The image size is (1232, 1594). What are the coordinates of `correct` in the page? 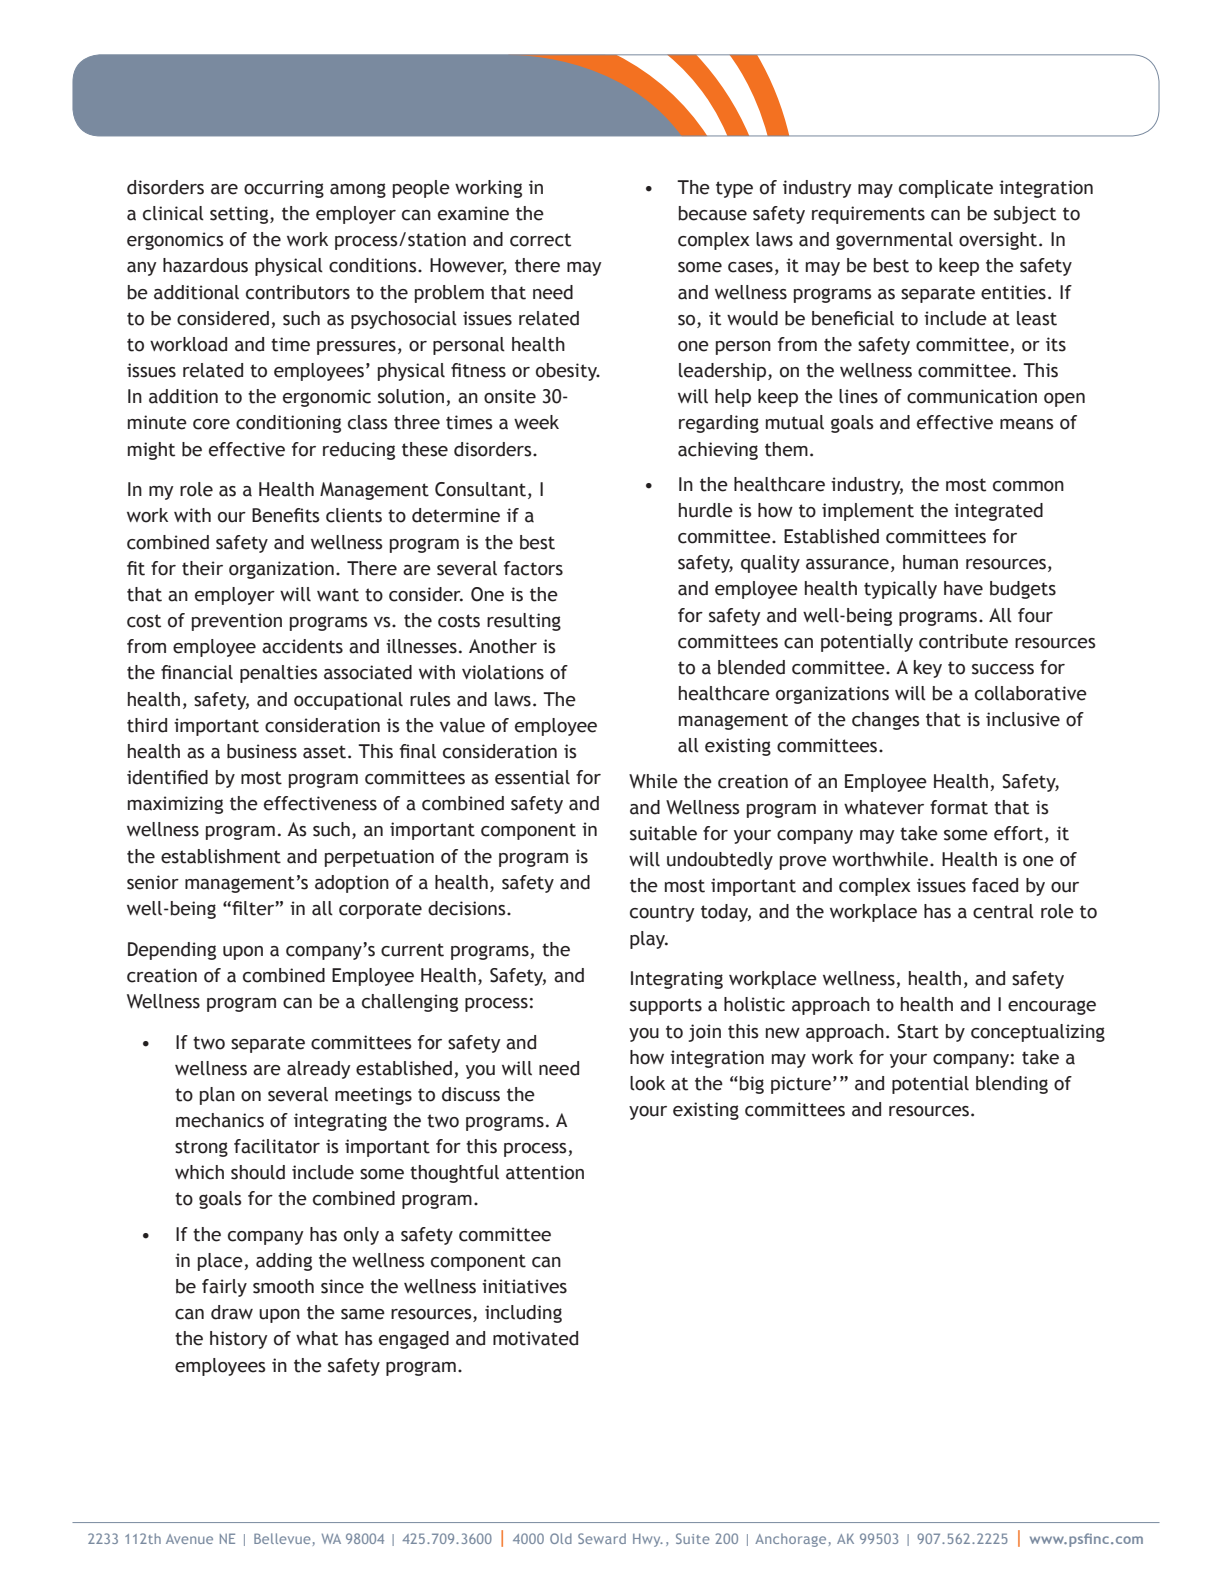 It's located at (540, 240).
